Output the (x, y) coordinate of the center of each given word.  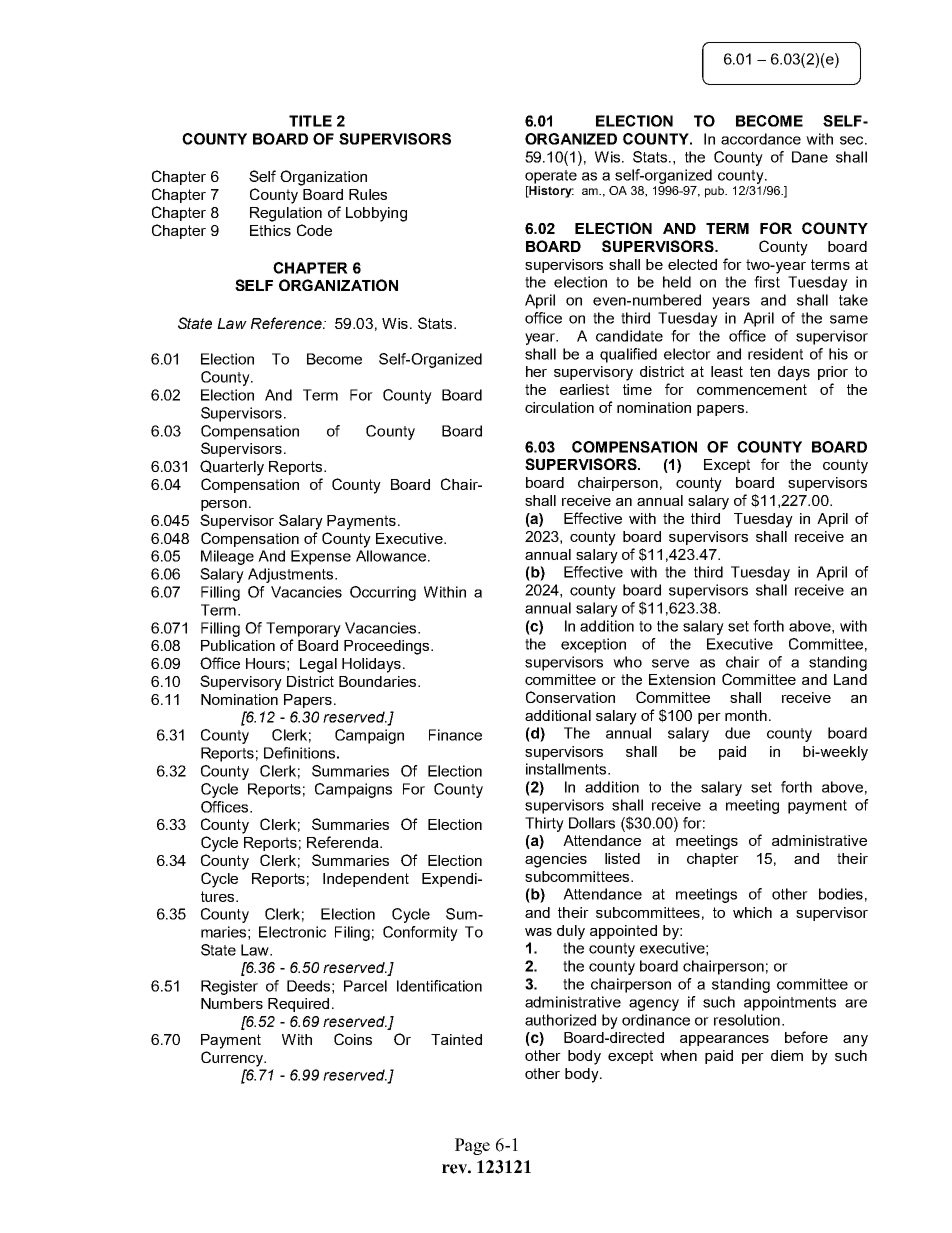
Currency (233, 1059)
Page (472, 1146)
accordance (761, 139)
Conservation (570, 697)
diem (787, 1055)
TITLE (310, 121)
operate (551, 177)
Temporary (303, 629)
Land (850, 679)
